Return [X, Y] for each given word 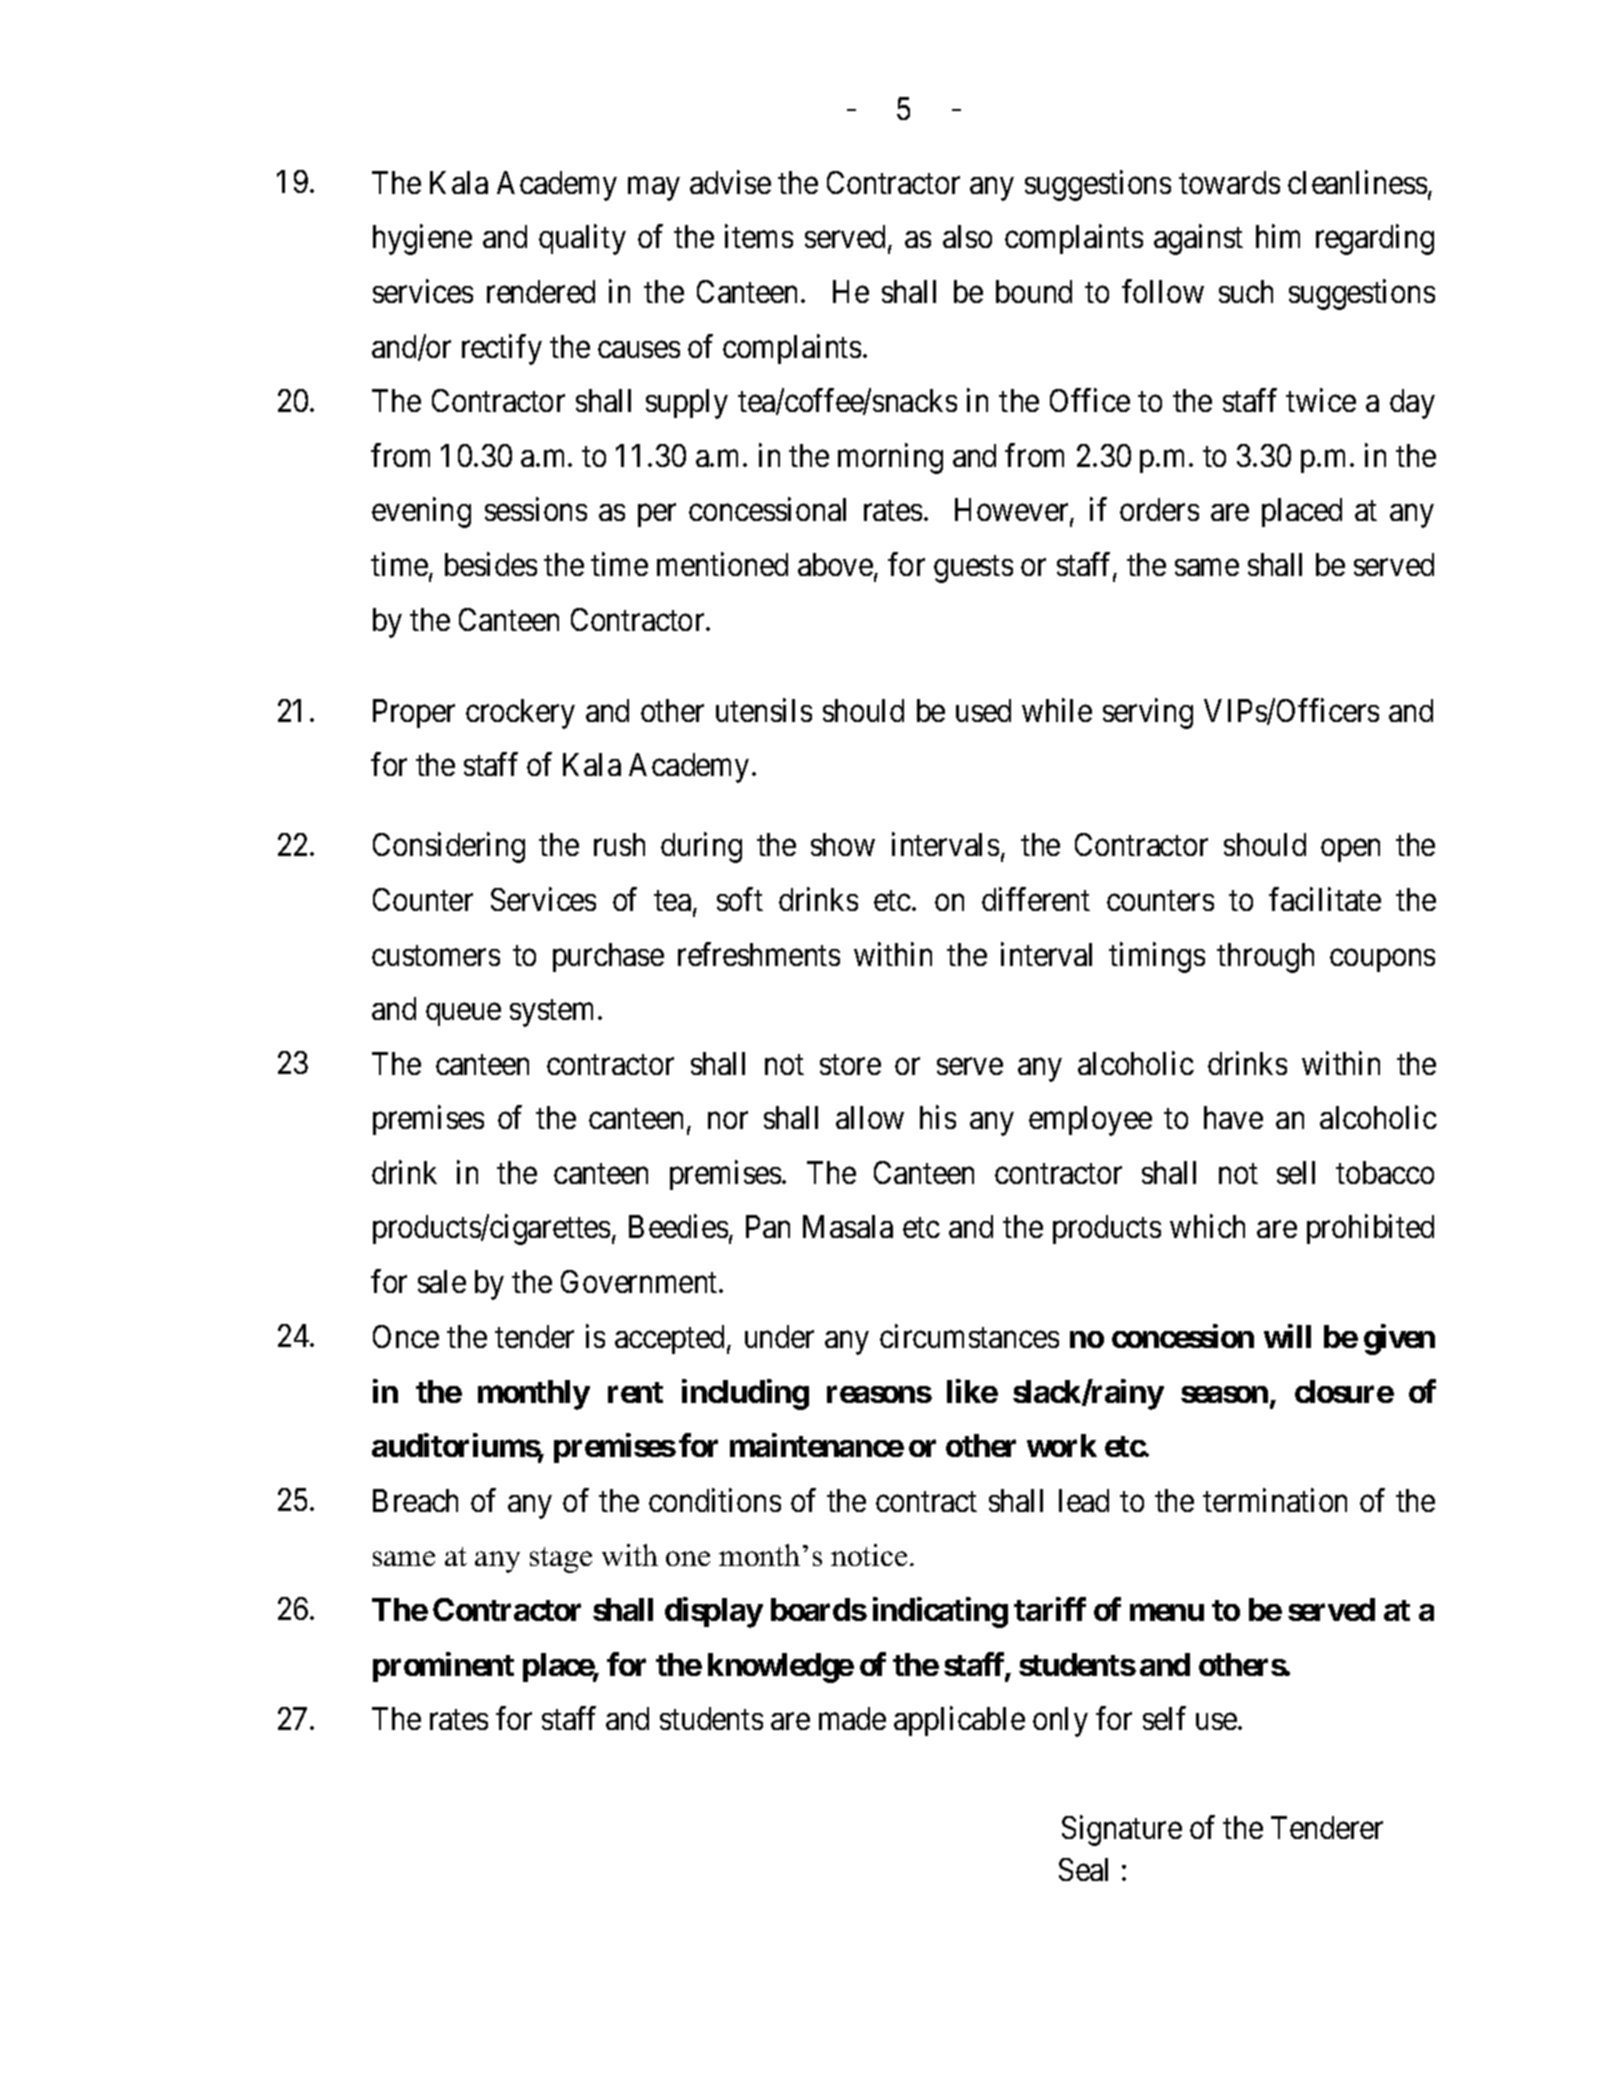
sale [442, 1281]
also [967, 236]
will [1287, 1336]
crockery [520, 714]
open [1350, 851]
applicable [959, 1721]
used [983, 710]
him [1278, 236]
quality [582, 240]
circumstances [969, 1336]
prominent [443, 1667]
